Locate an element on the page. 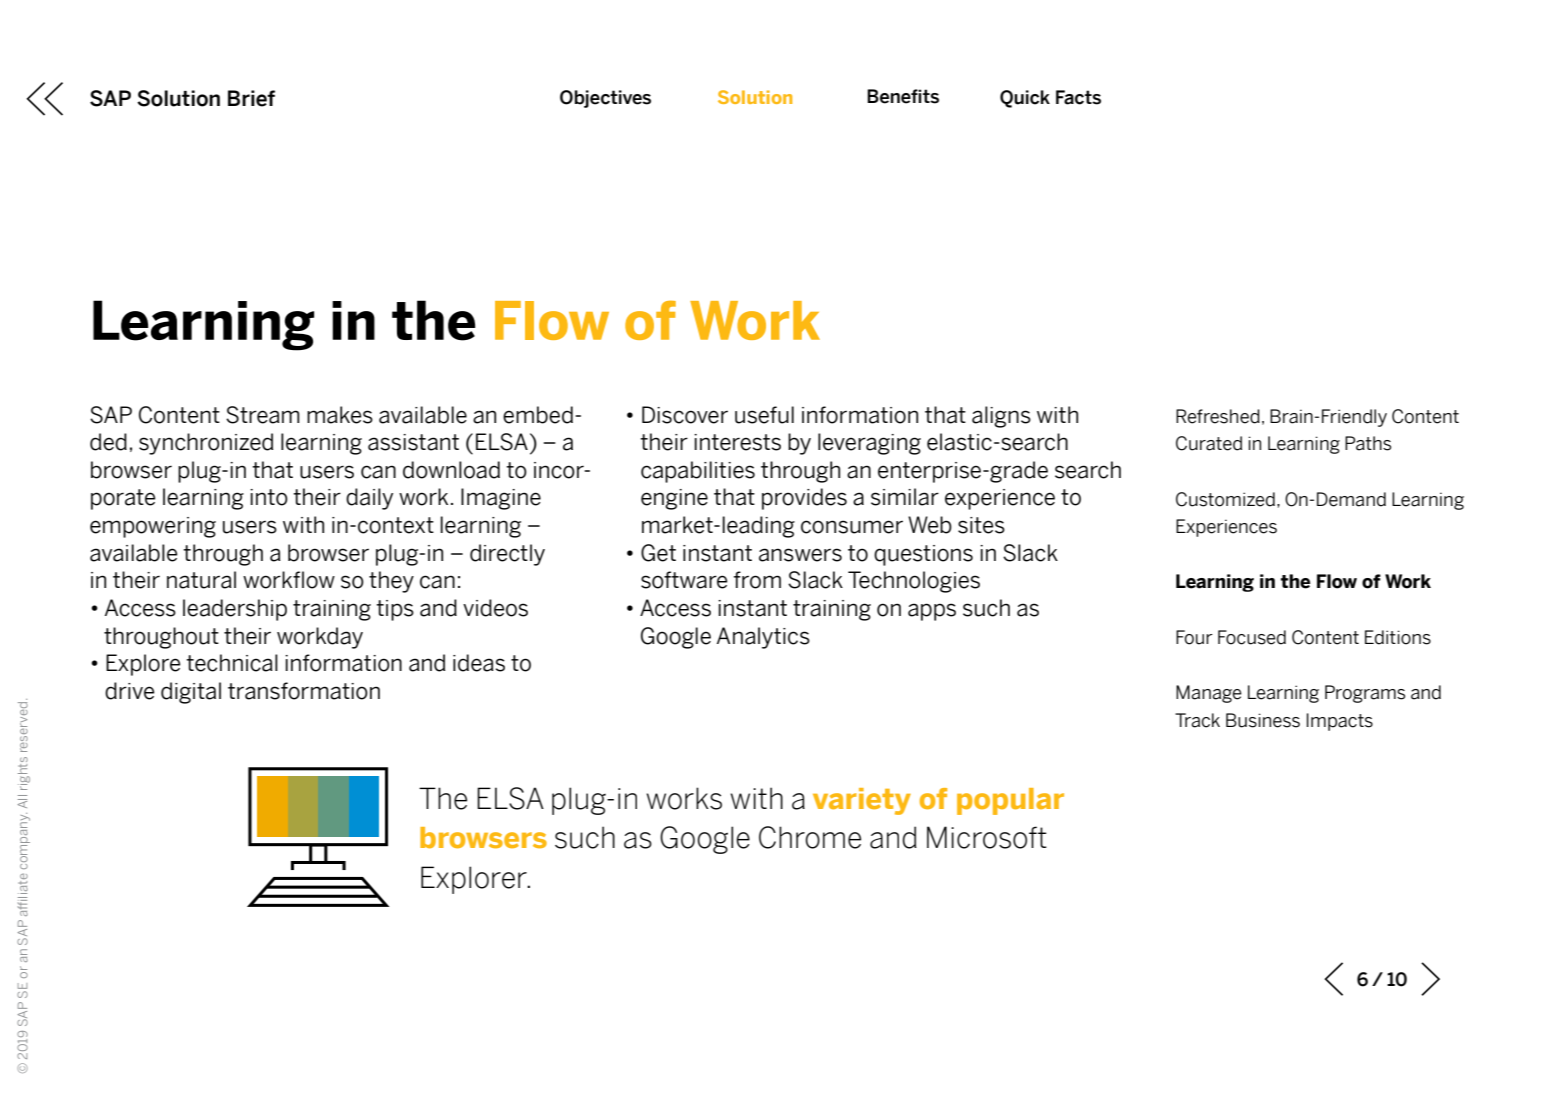  transformation is located at coordinates (304, 691).
